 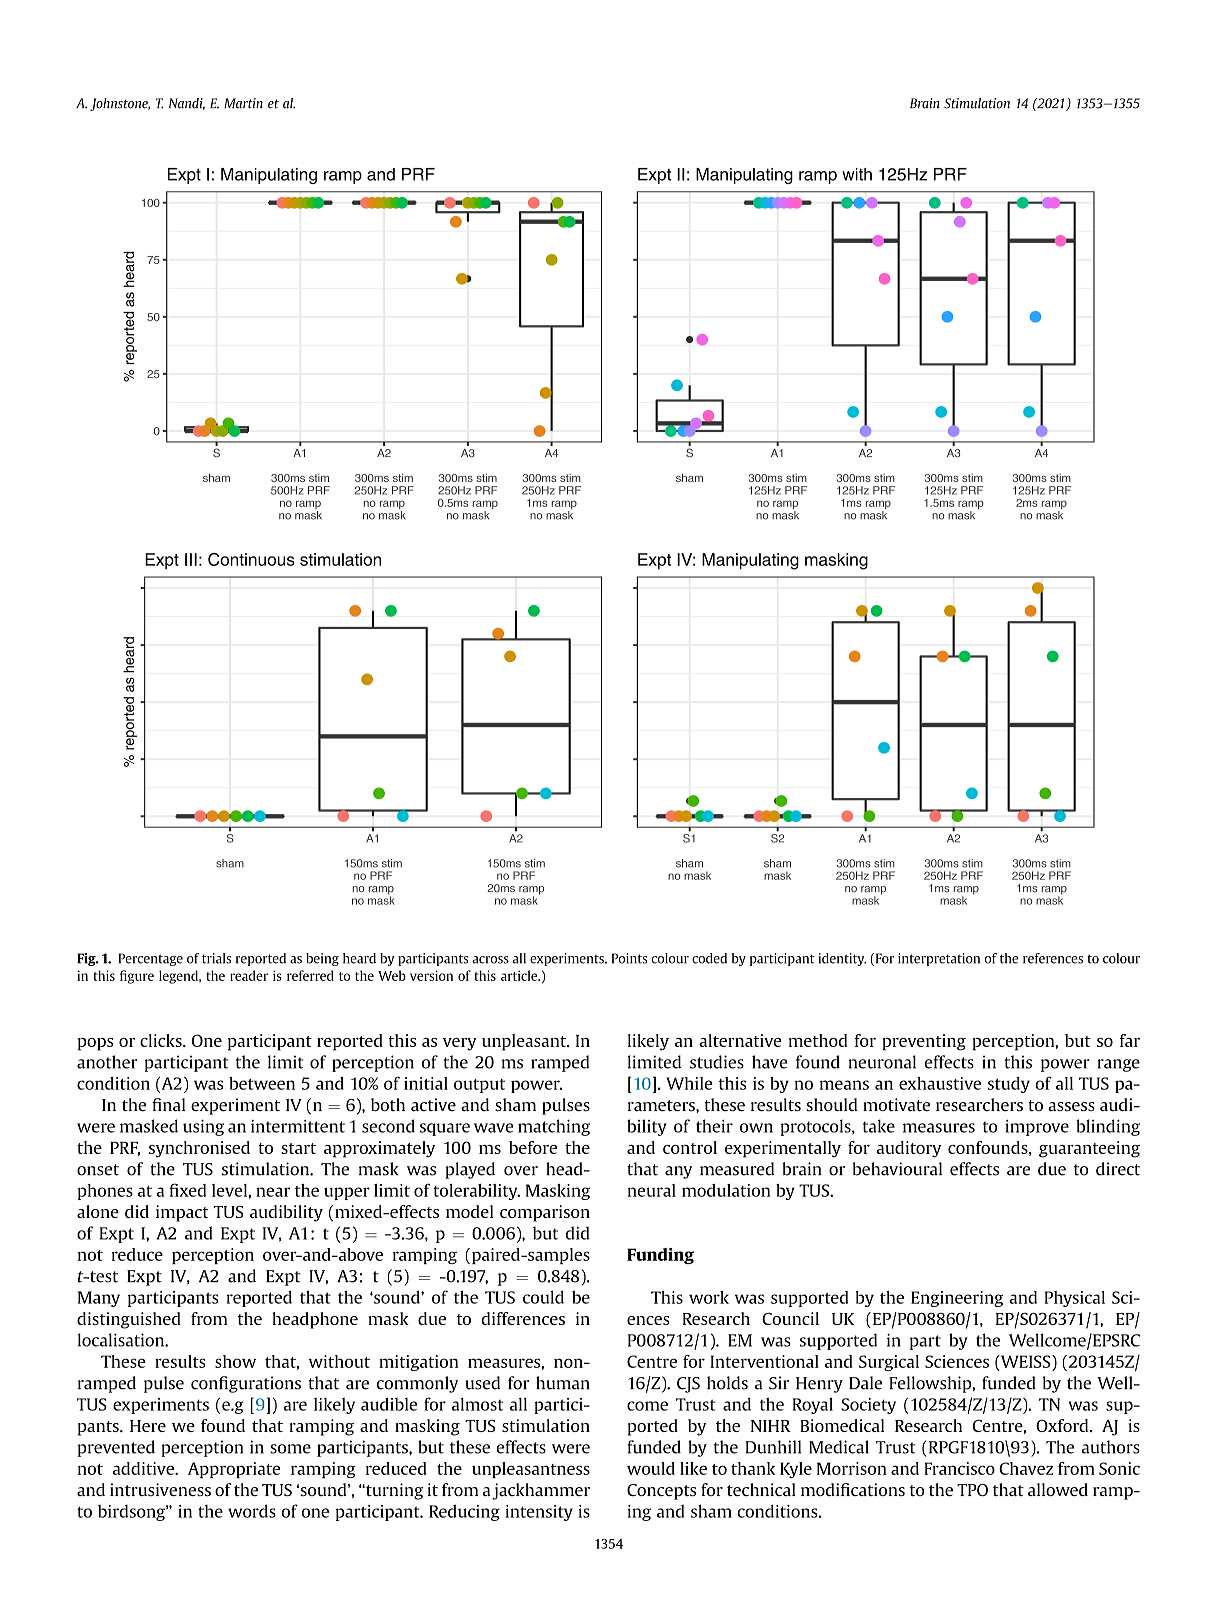 I want to click on Appropriate, so click(x=234, y=1470).
